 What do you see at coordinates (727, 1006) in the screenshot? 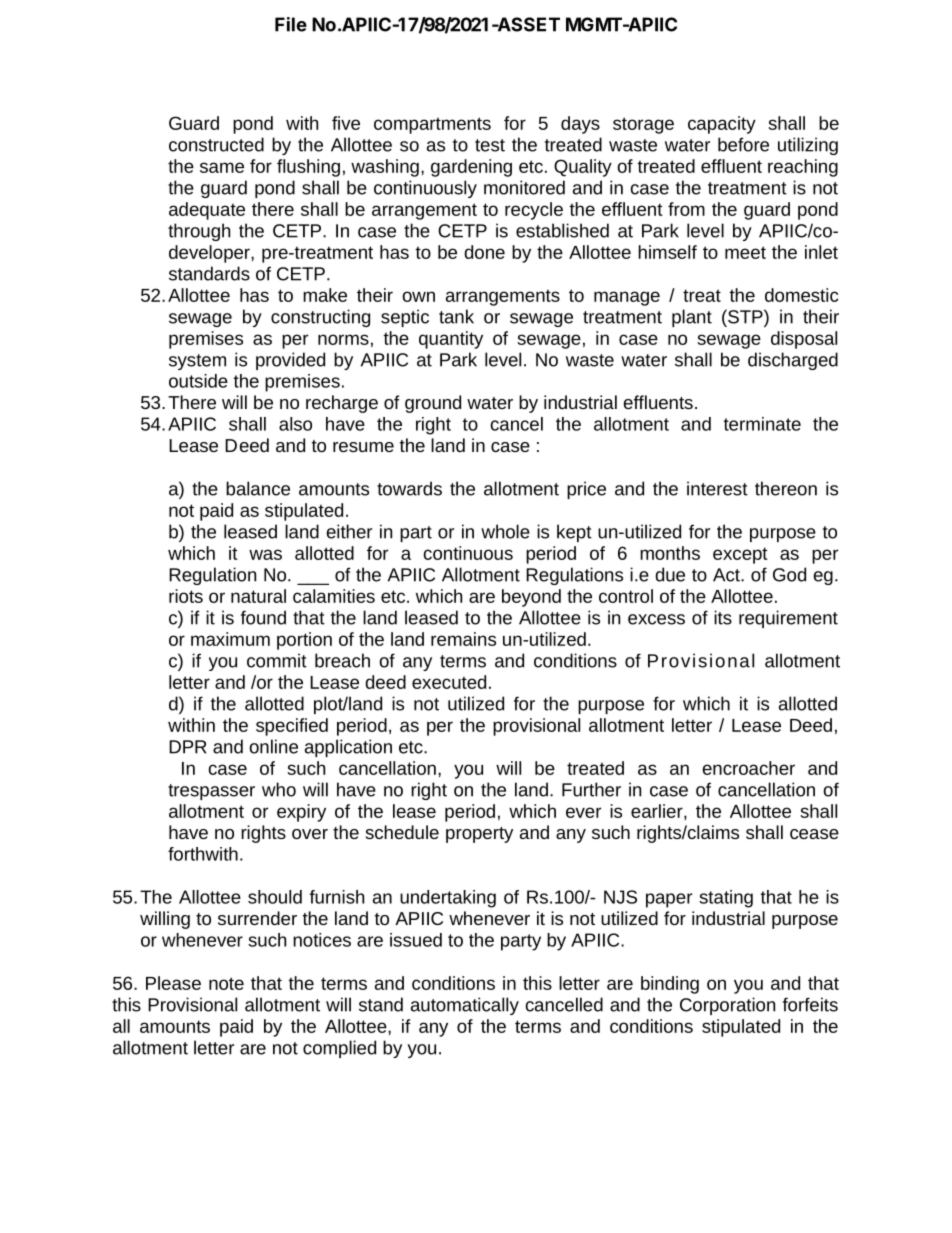
I see `Corporation` at bounding box center [727, 1006].
